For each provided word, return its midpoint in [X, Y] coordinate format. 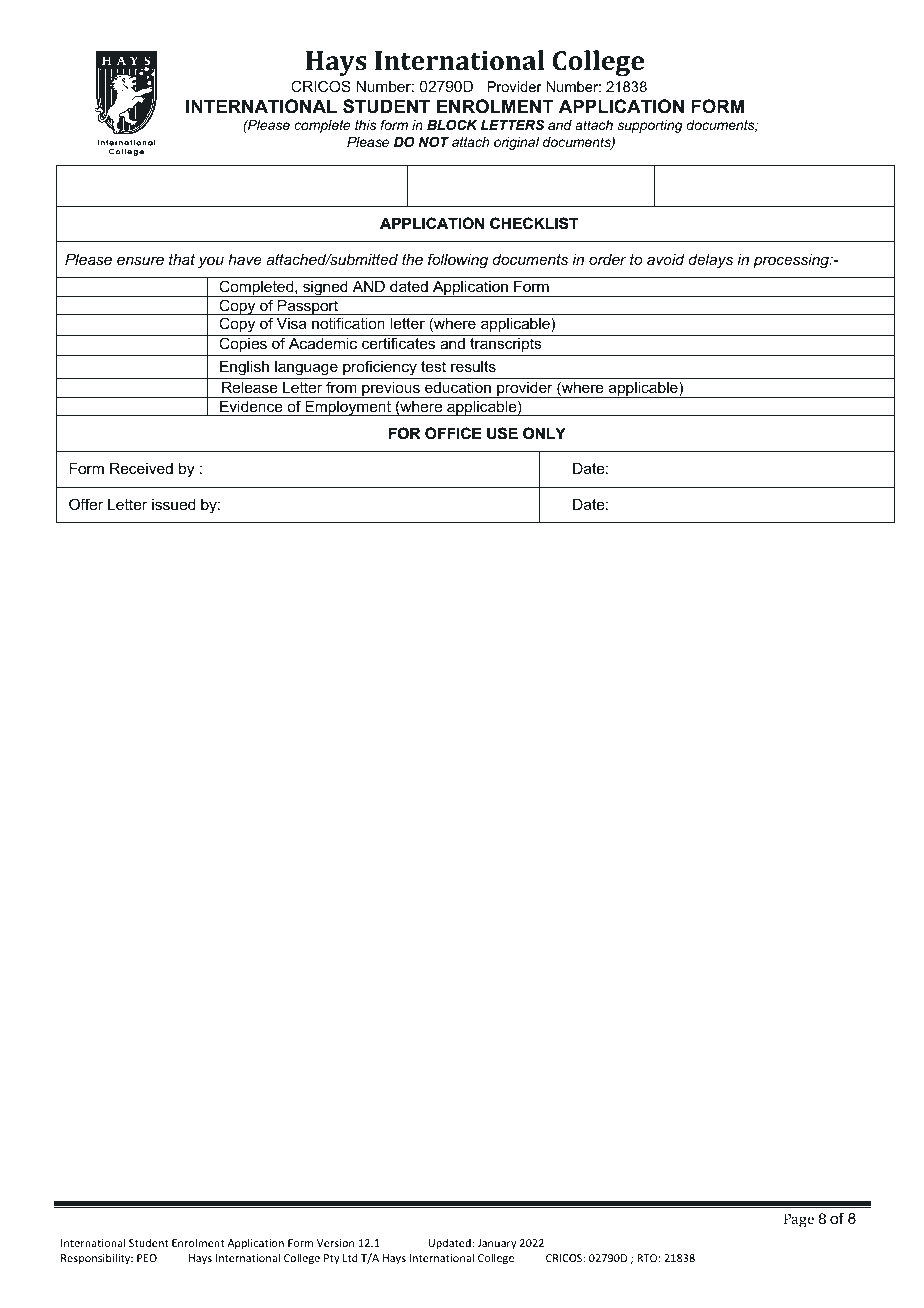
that [182, 259]
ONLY [544, 433]
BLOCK [452, 124]
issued [173, 504]
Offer [86, 504]
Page [799, 1220]
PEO [147, 1258]
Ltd [350, 1257]
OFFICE [453, 433]
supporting [650, 126]
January [497, 1244]
